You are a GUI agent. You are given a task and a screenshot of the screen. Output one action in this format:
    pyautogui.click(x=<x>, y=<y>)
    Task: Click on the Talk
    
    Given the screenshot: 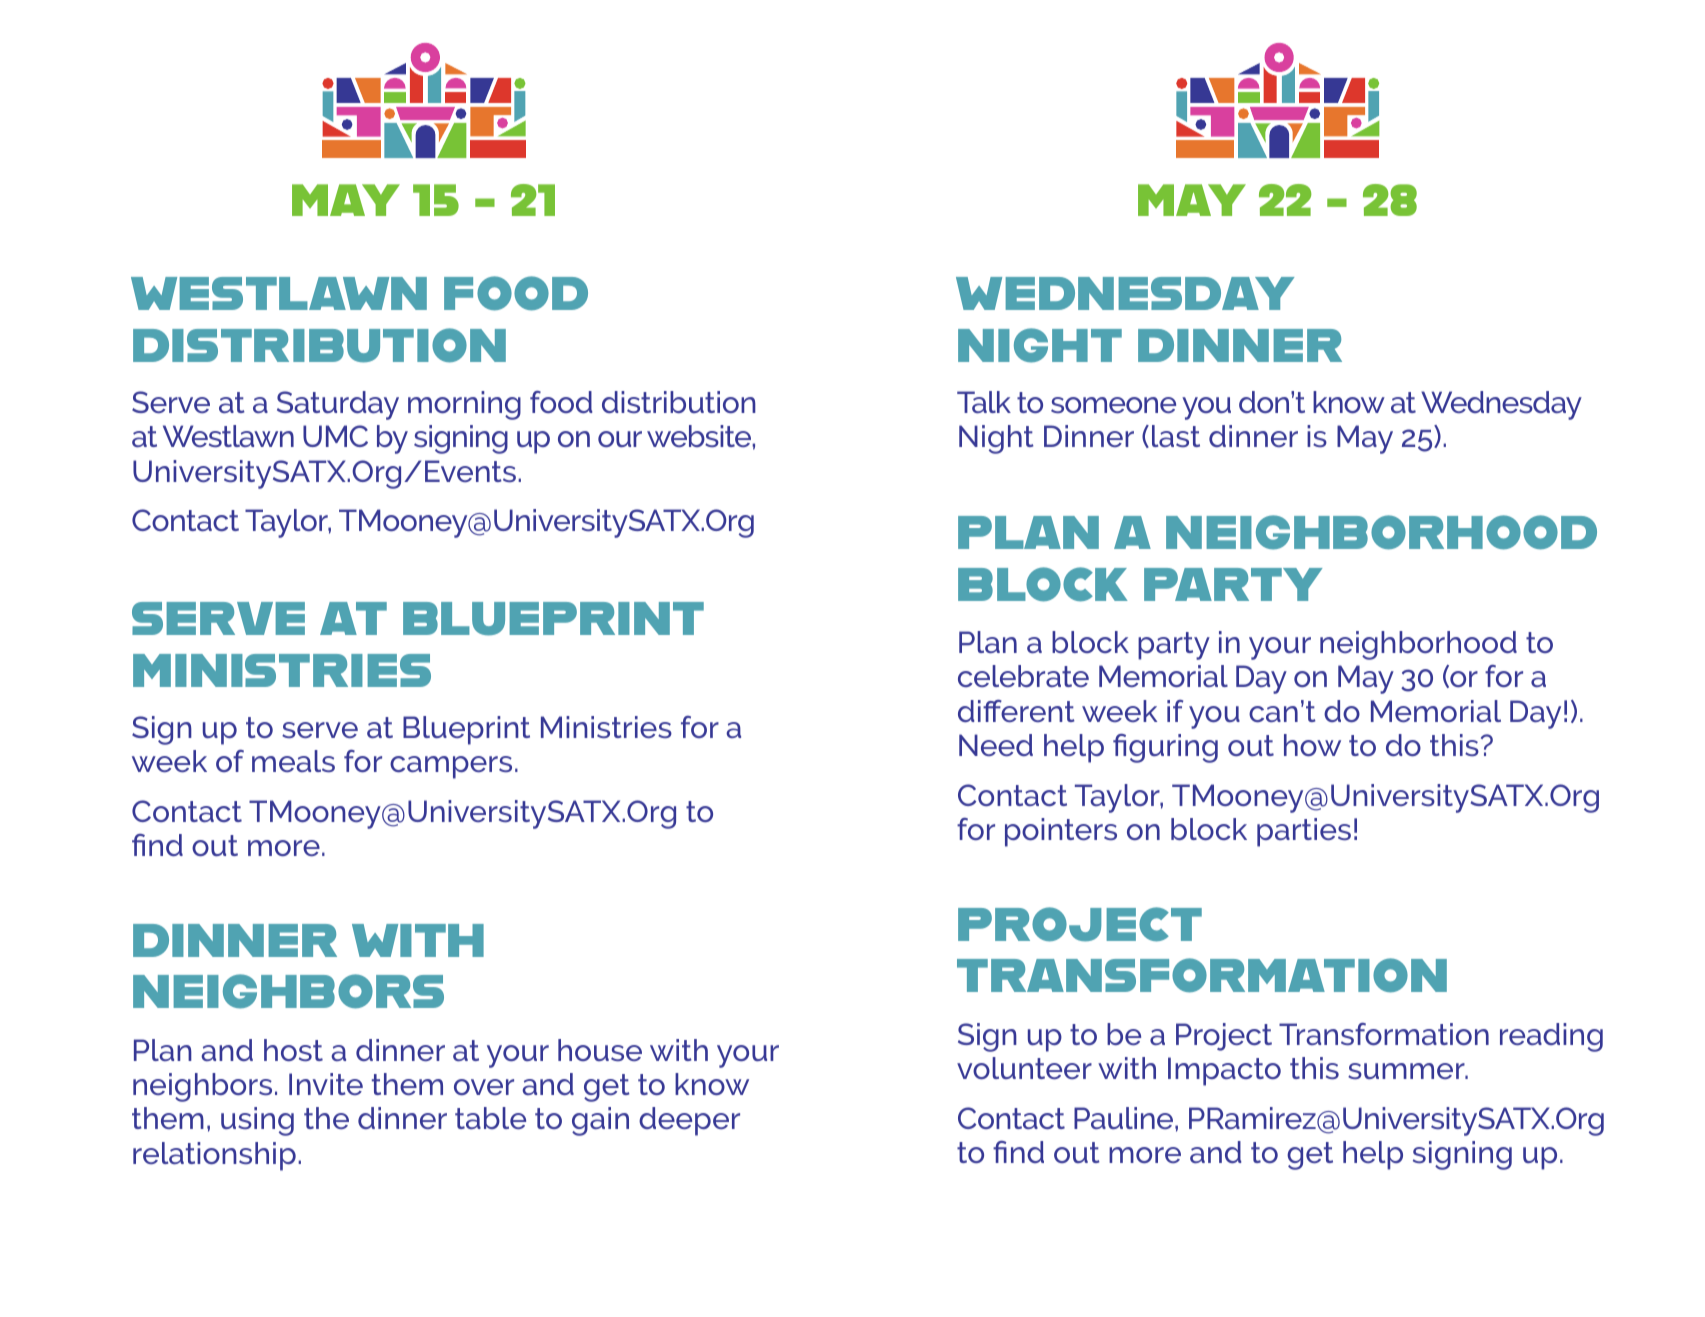 What is the action you would take?
    pyautogui.click(x=984, y=402)
